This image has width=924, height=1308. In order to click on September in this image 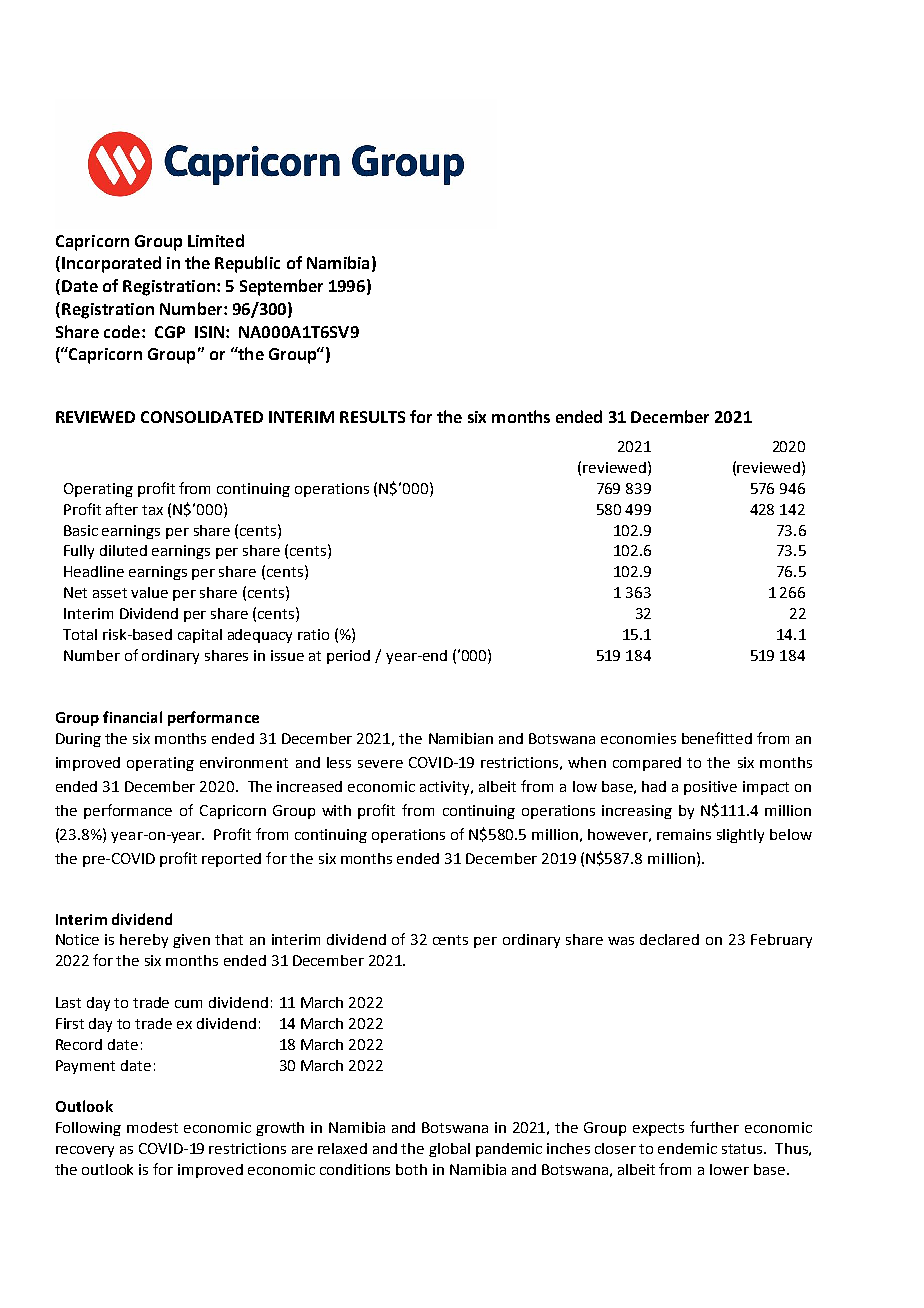, I will do `click(281, 287)`.
